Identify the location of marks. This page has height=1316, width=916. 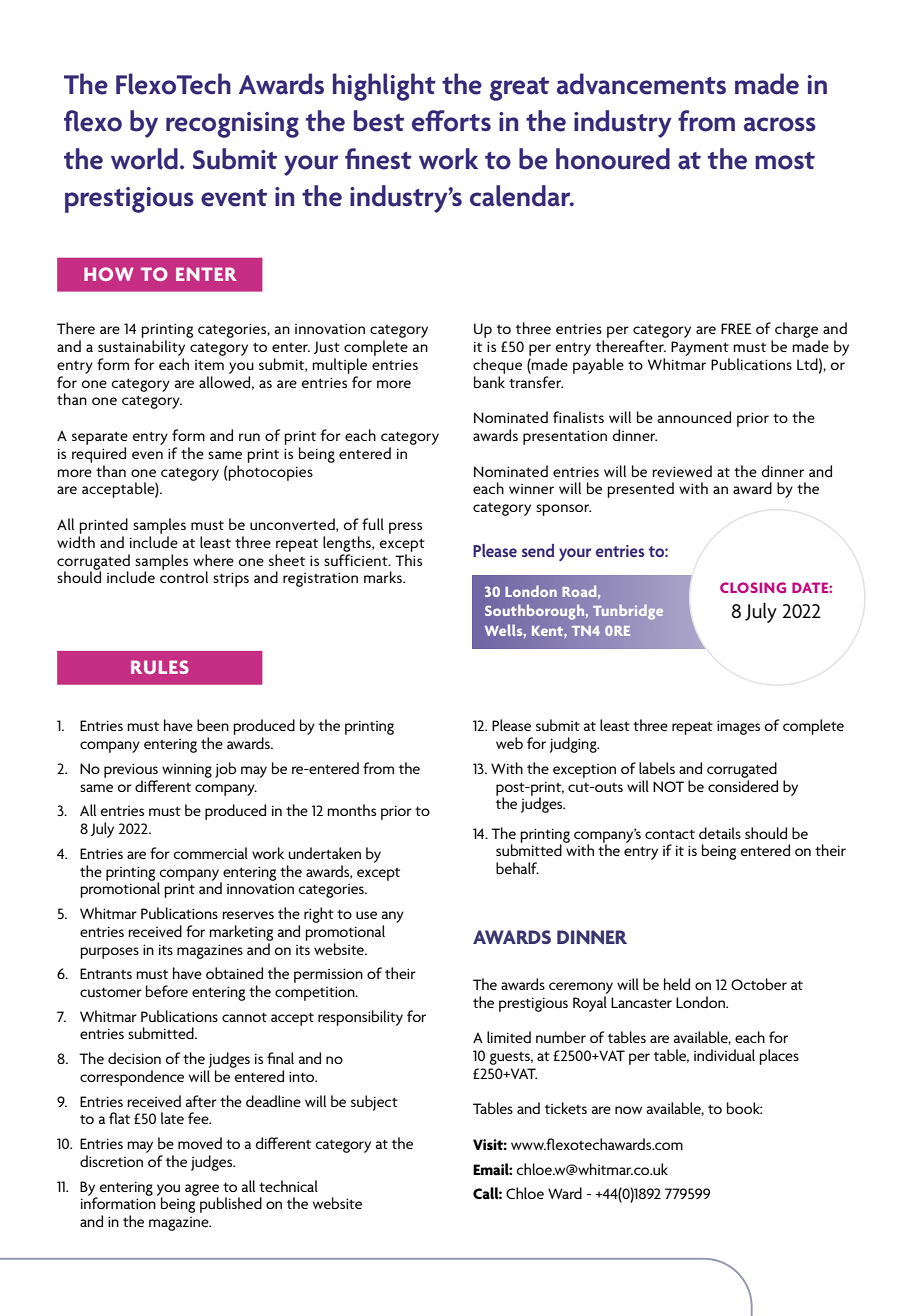
(384, 577).
